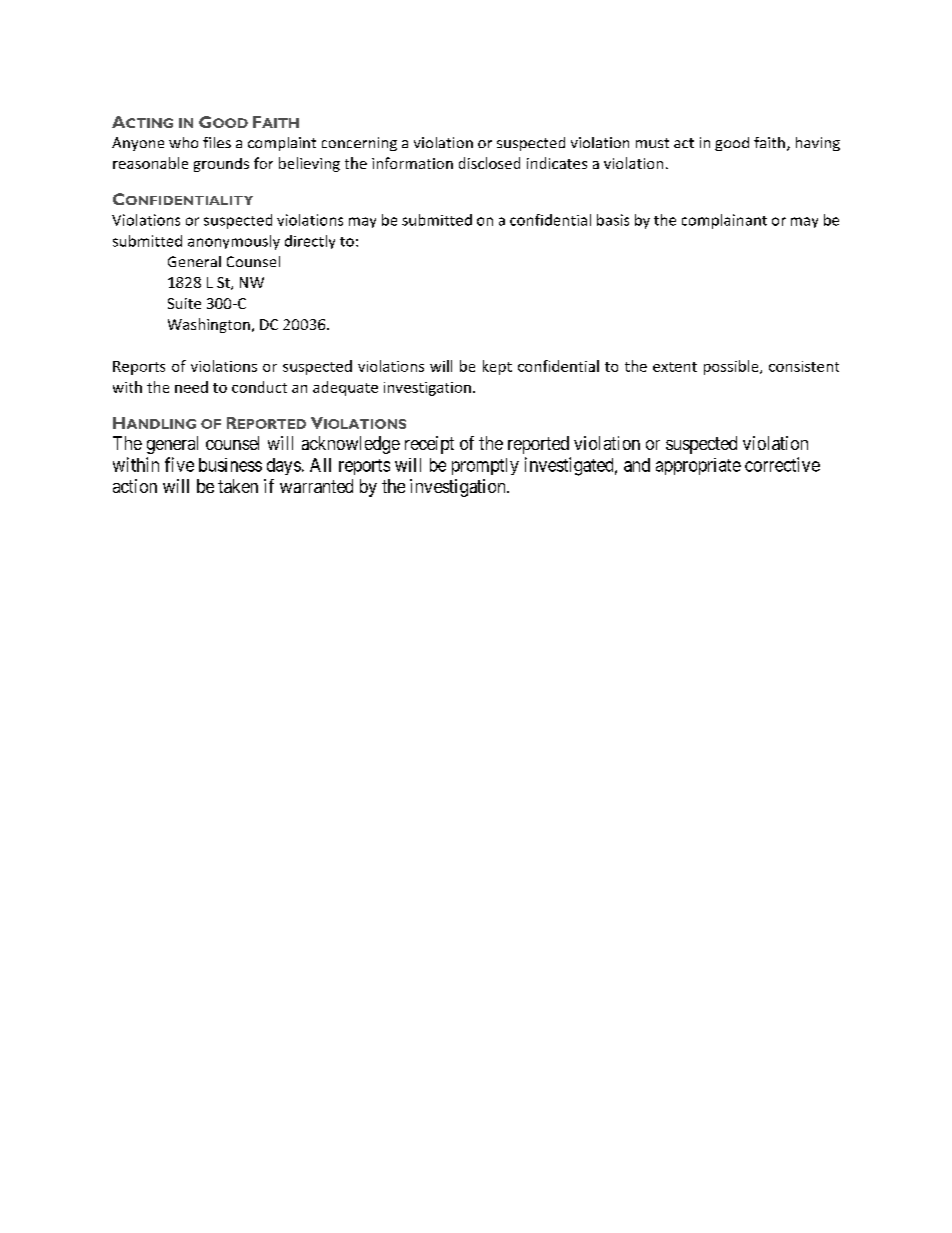 This screenshot has height=1233, width=952. What do you see at coordinates (489, 163) in the screenshot?
I see `disclosed` at bounding box center [489, 163].
